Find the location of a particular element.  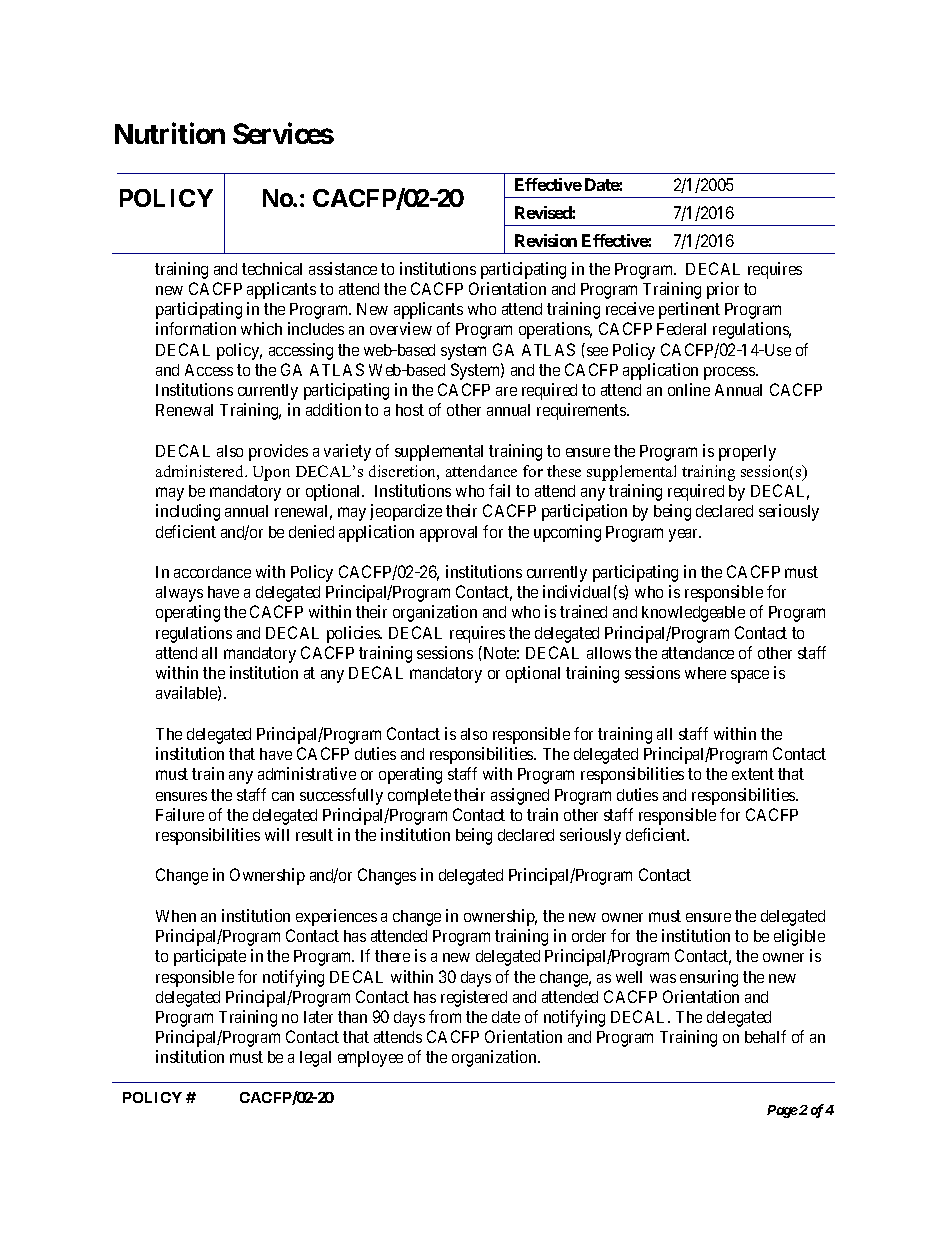

these is located at coordinates (564, 471).
